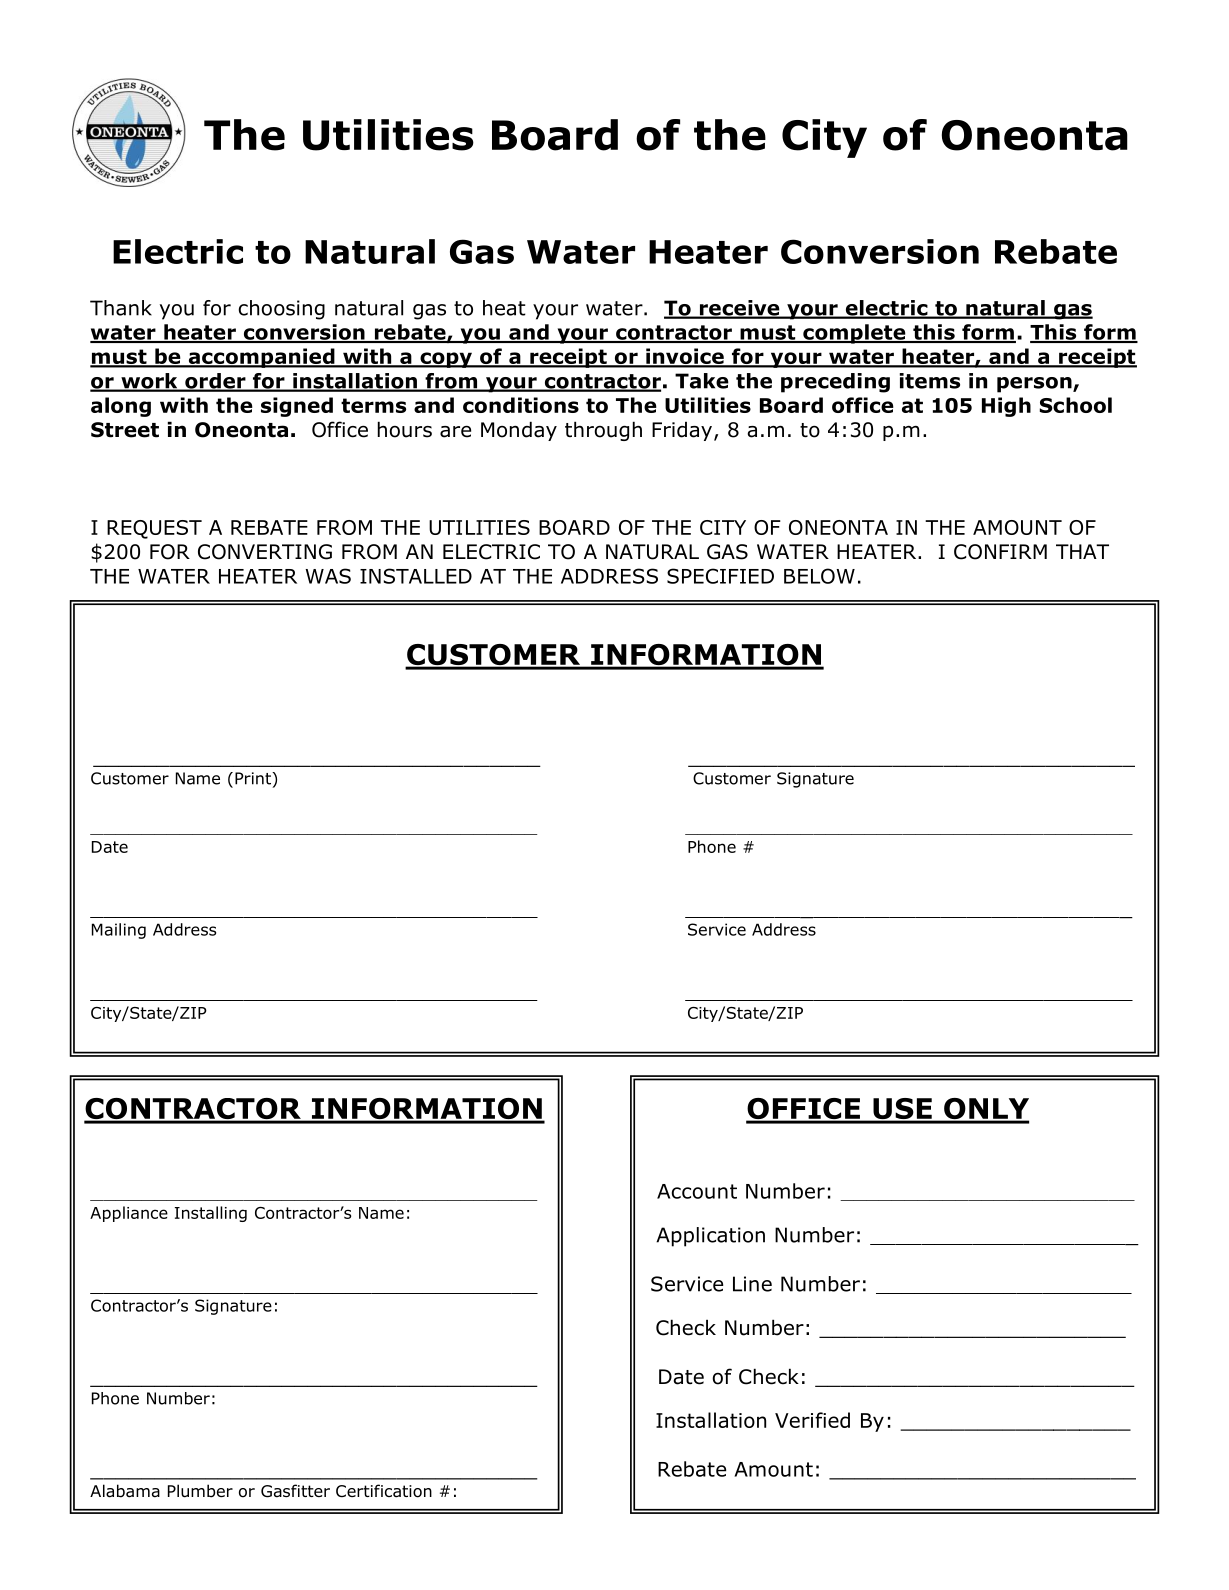  I want to click on items, so click(930, 381).
